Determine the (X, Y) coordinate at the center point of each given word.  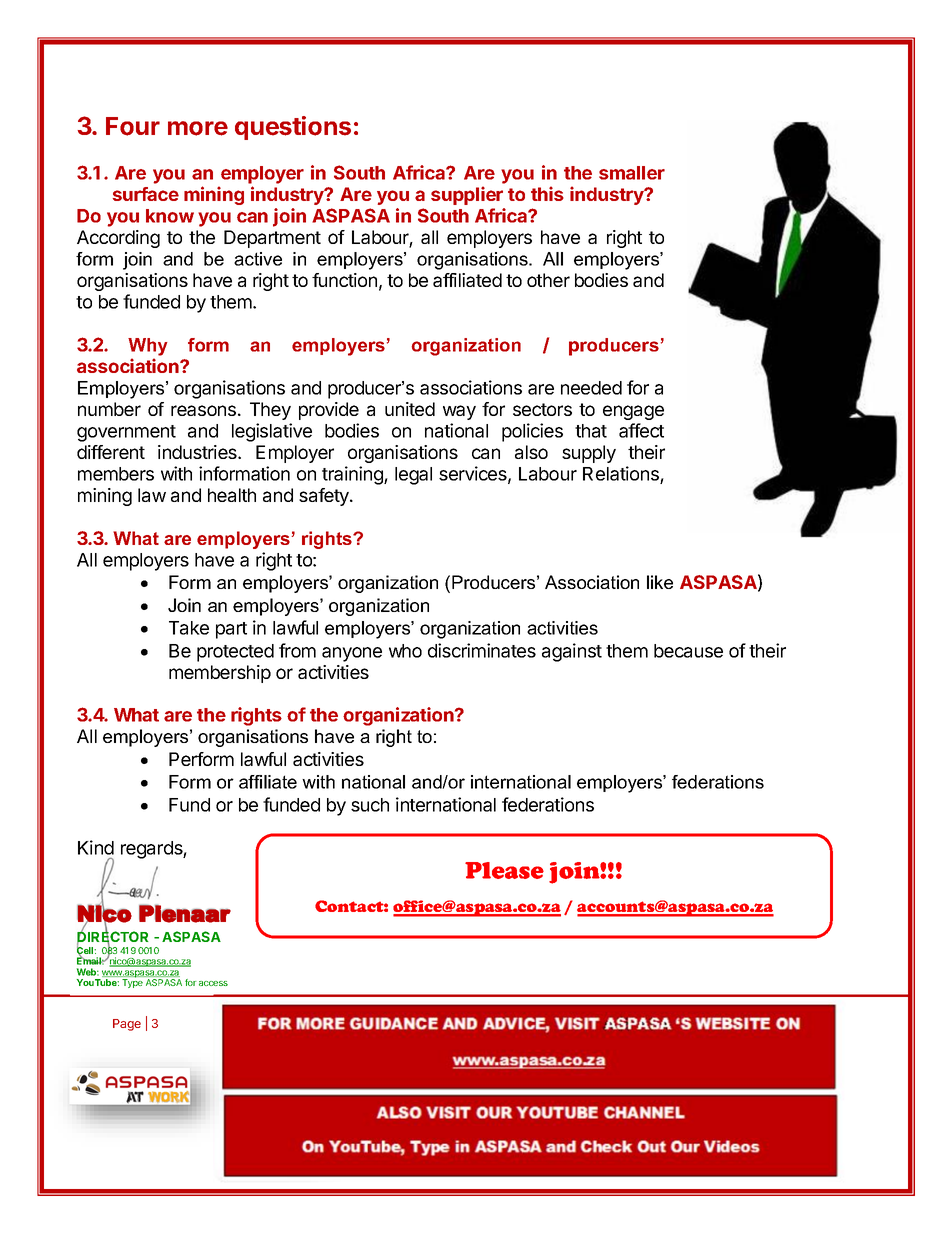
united (410, 409)
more (198, 128)
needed (591, 388)
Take (189, 628)
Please (504, 870)
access (213, 983)
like (660, 582)
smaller (632, 173)
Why (147, 347)
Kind (96, 847)
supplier (467, 195)
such (370, 805)
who (405, 651)
